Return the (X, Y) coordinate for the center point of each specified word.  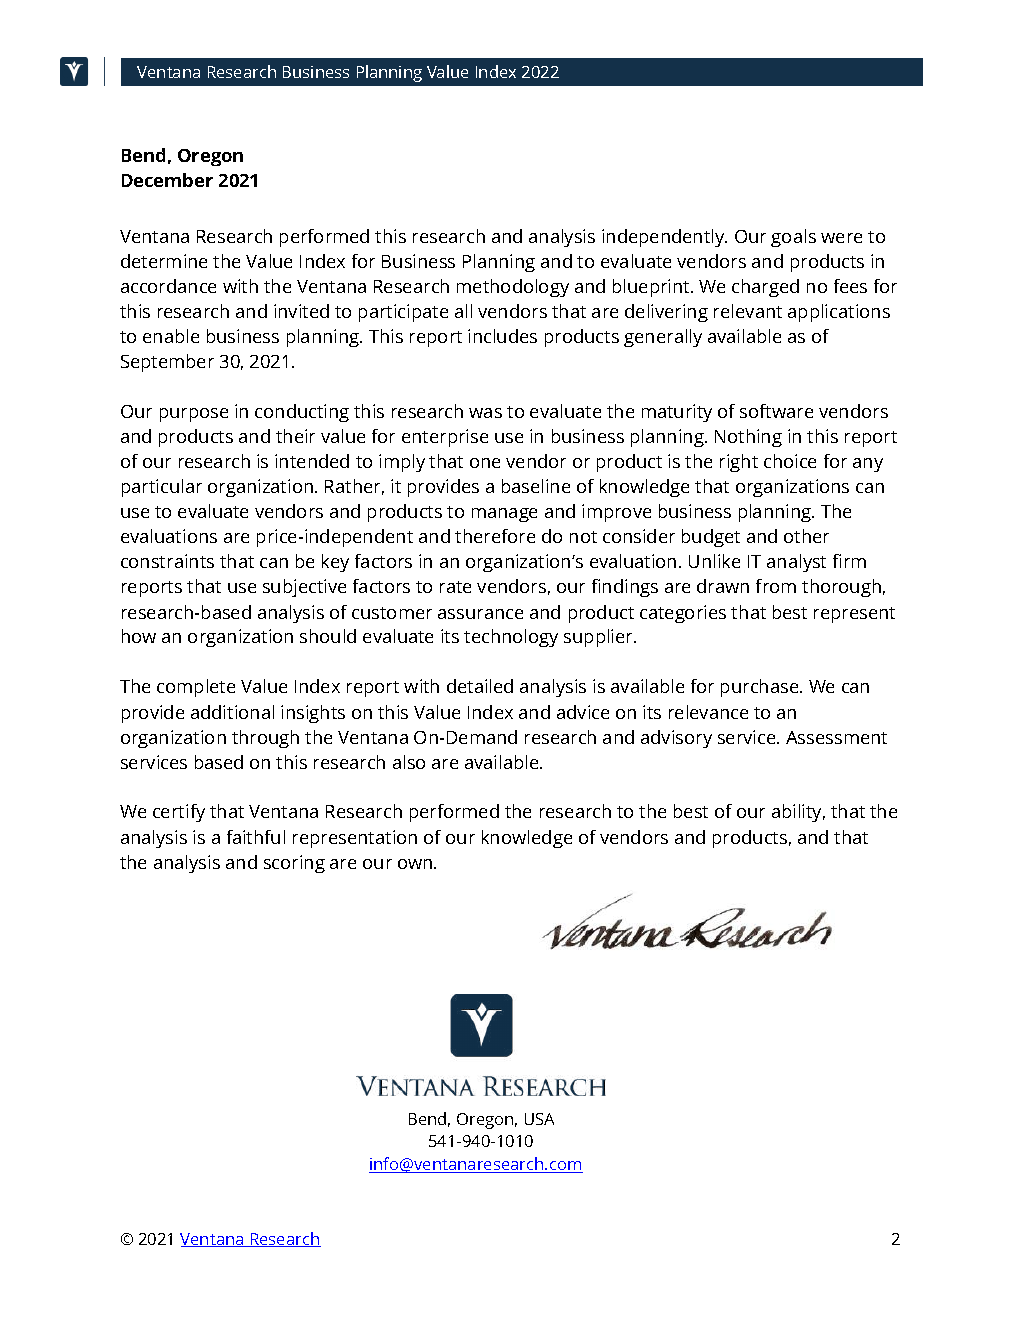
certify (179, 813)
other (806, 536)
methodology (513, 288)
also (409, 762)
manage (504, 515)
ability (798, 813)
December (167, 180)
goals (793, 238)
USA (539, 1119)
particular (162, 488)
